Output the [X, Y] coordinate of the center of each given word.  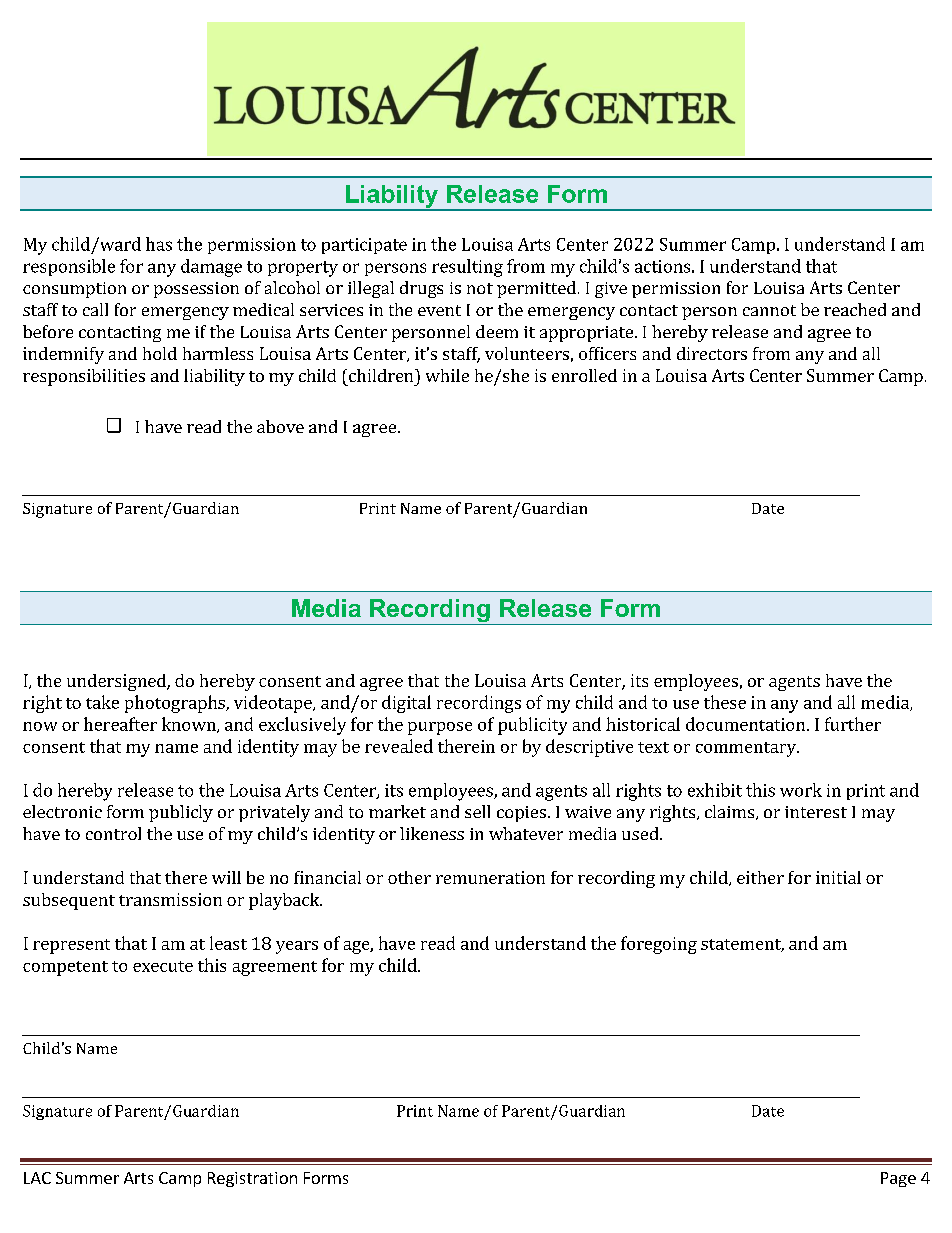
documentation [747, 724]
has [159, 244]
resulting [467, 268]
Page [898, 1179]
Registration [252, 1179]
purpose [440, 728]
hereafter [120, 724]
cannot [769, 310]
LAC [37, 1178]
